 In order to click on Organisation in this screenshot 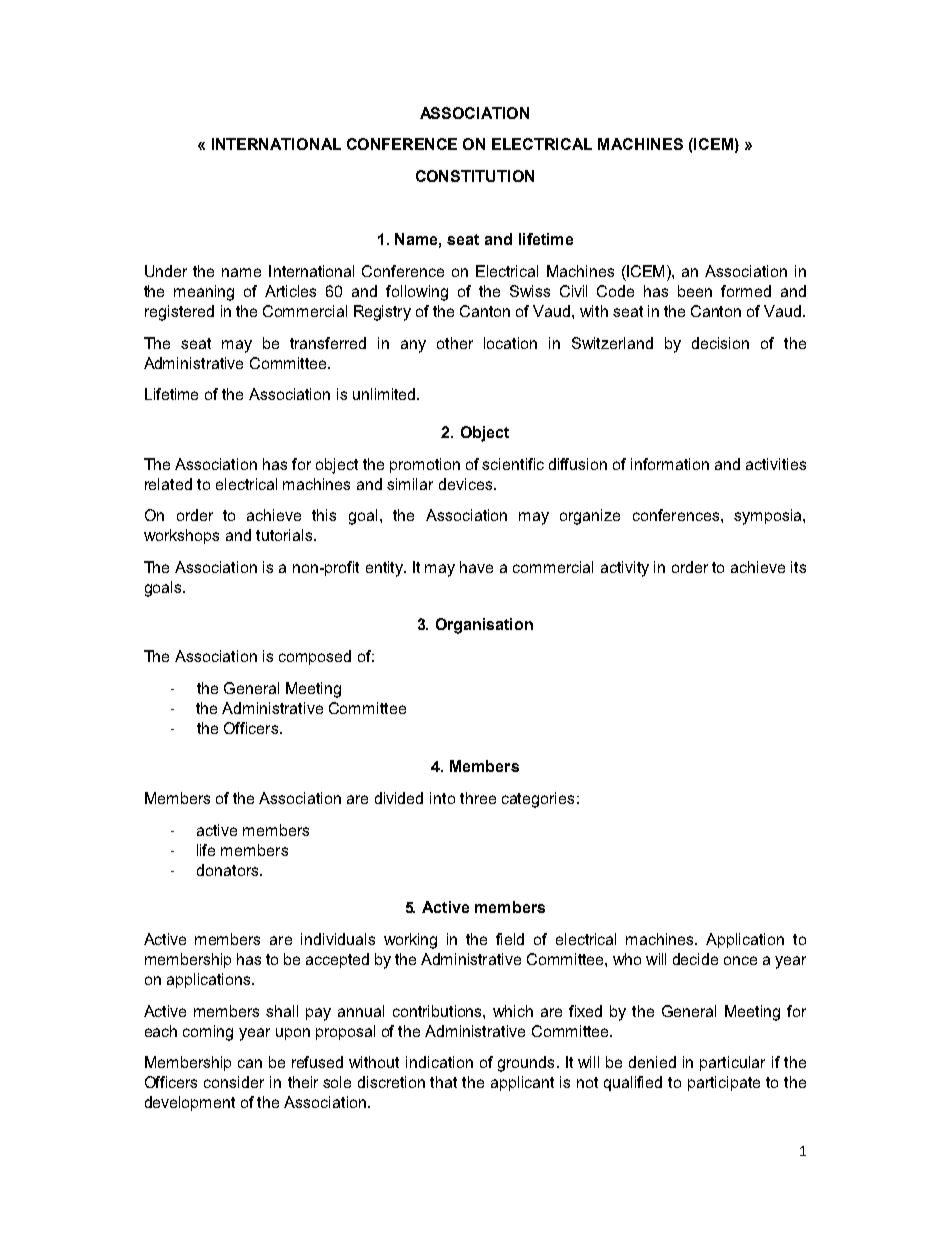, I will do `click(484, 626)`.
